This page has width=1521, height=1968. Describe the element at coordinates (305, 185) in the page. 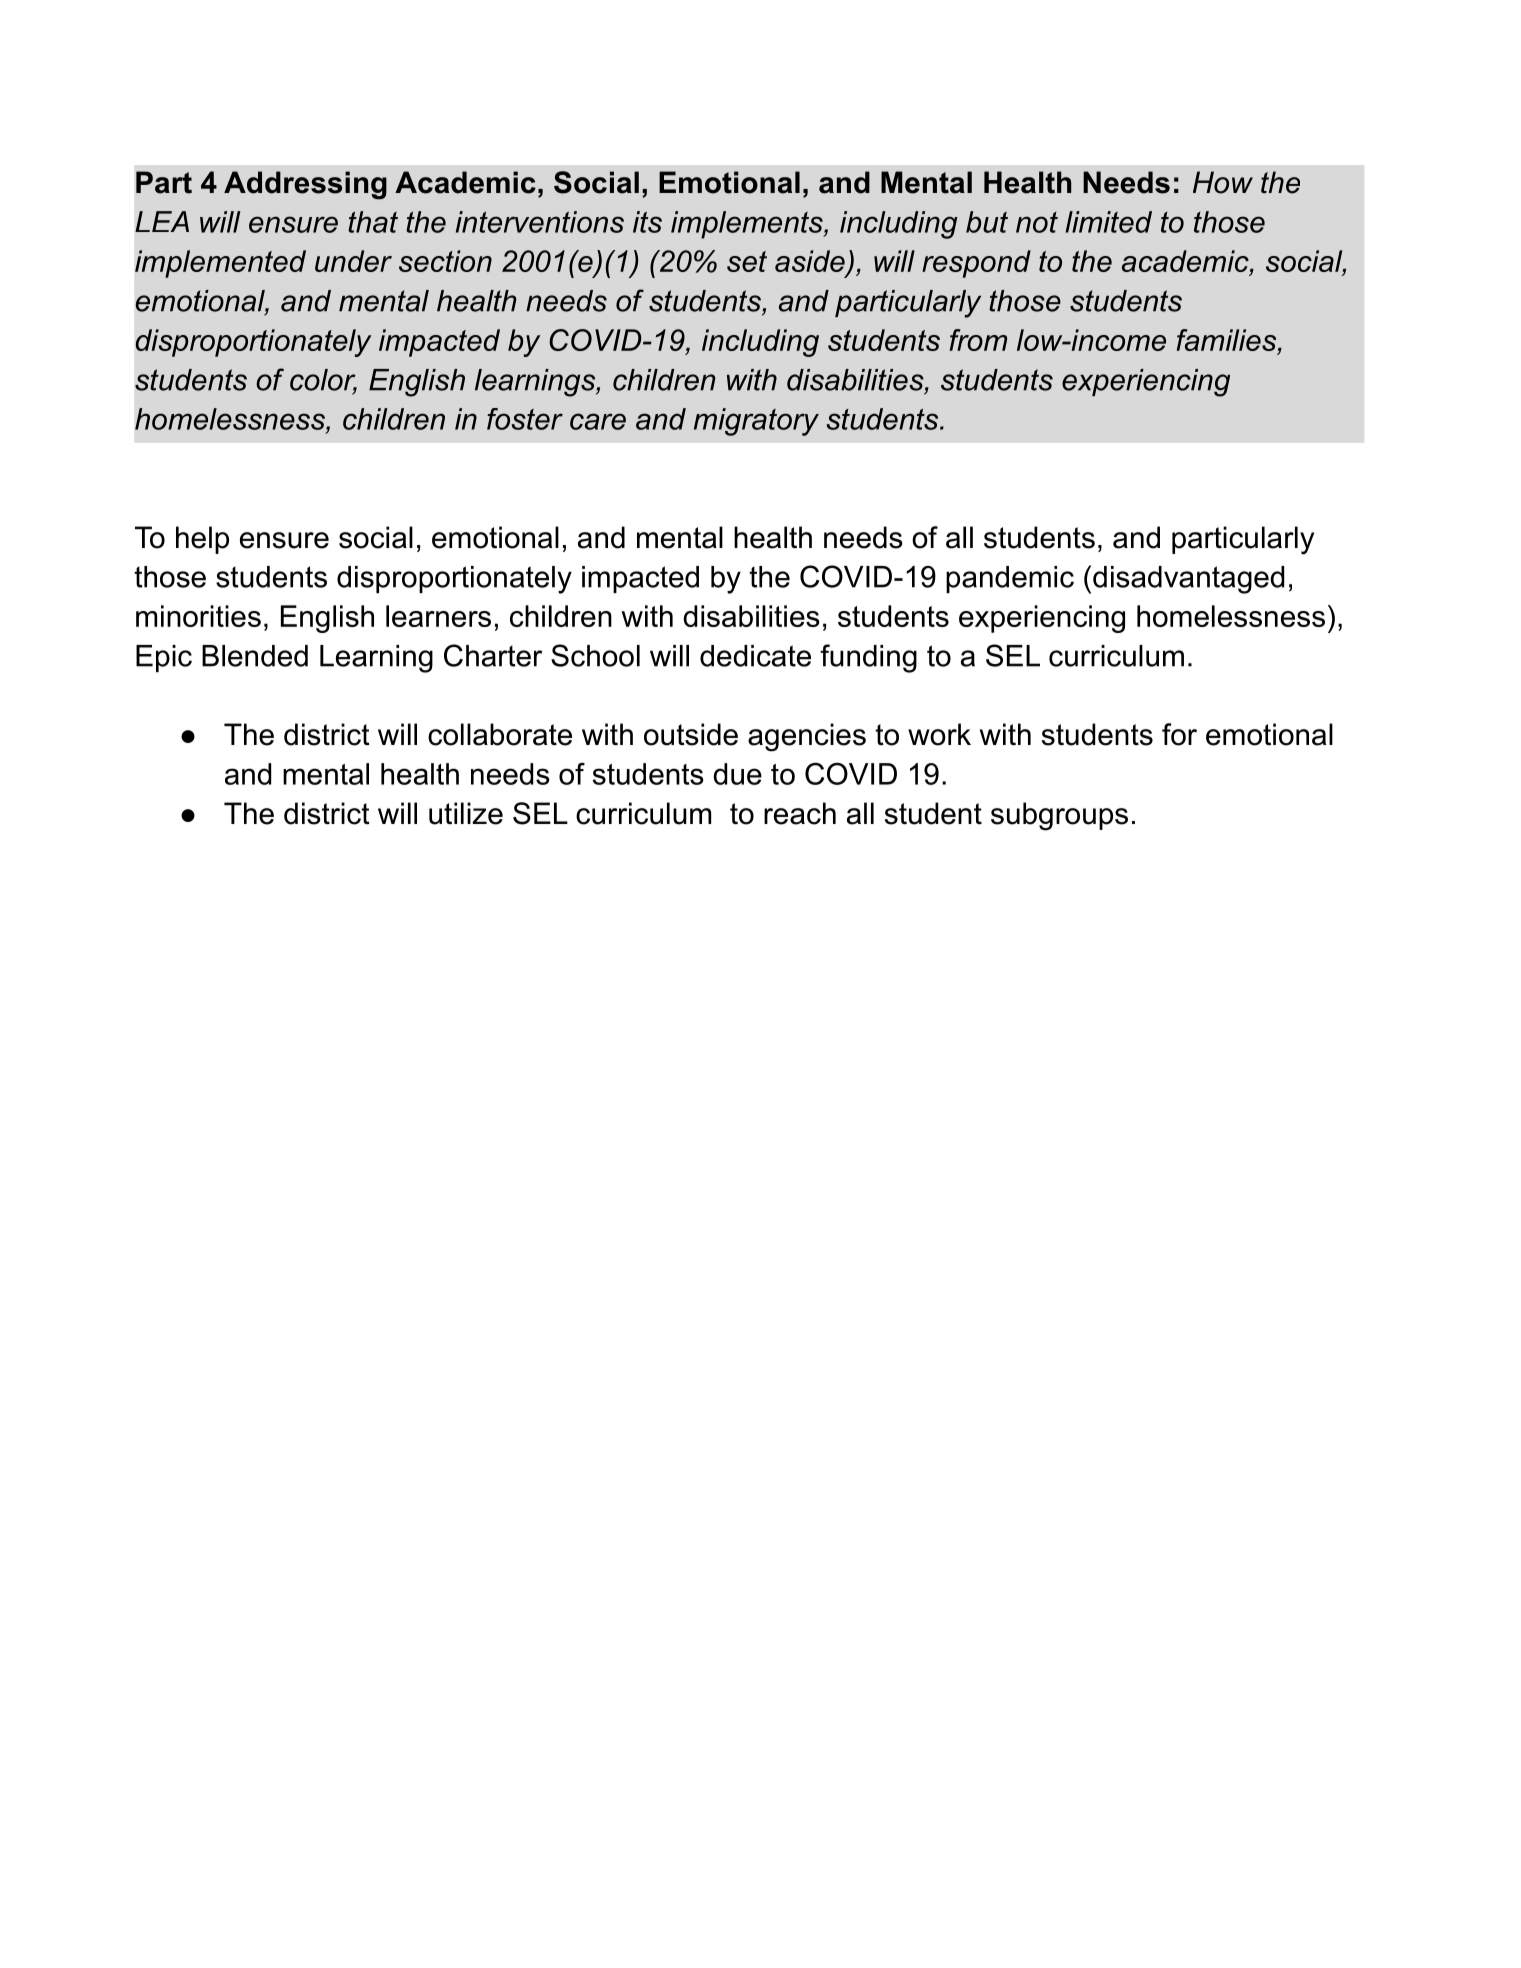

I see `Addressing` at that location.
